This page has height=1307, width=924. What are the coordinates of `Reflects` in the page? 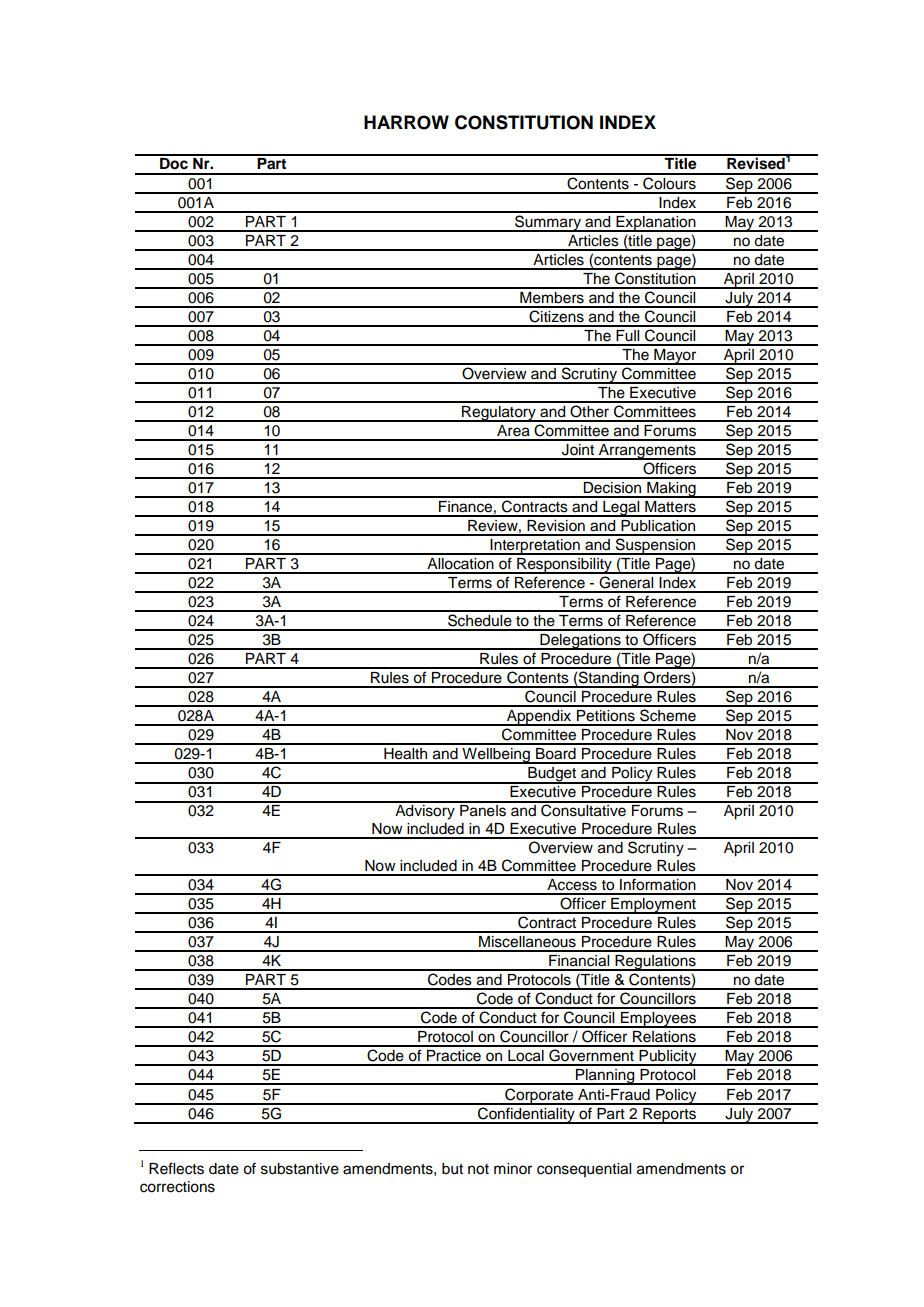 It's located at (176, 1168).
